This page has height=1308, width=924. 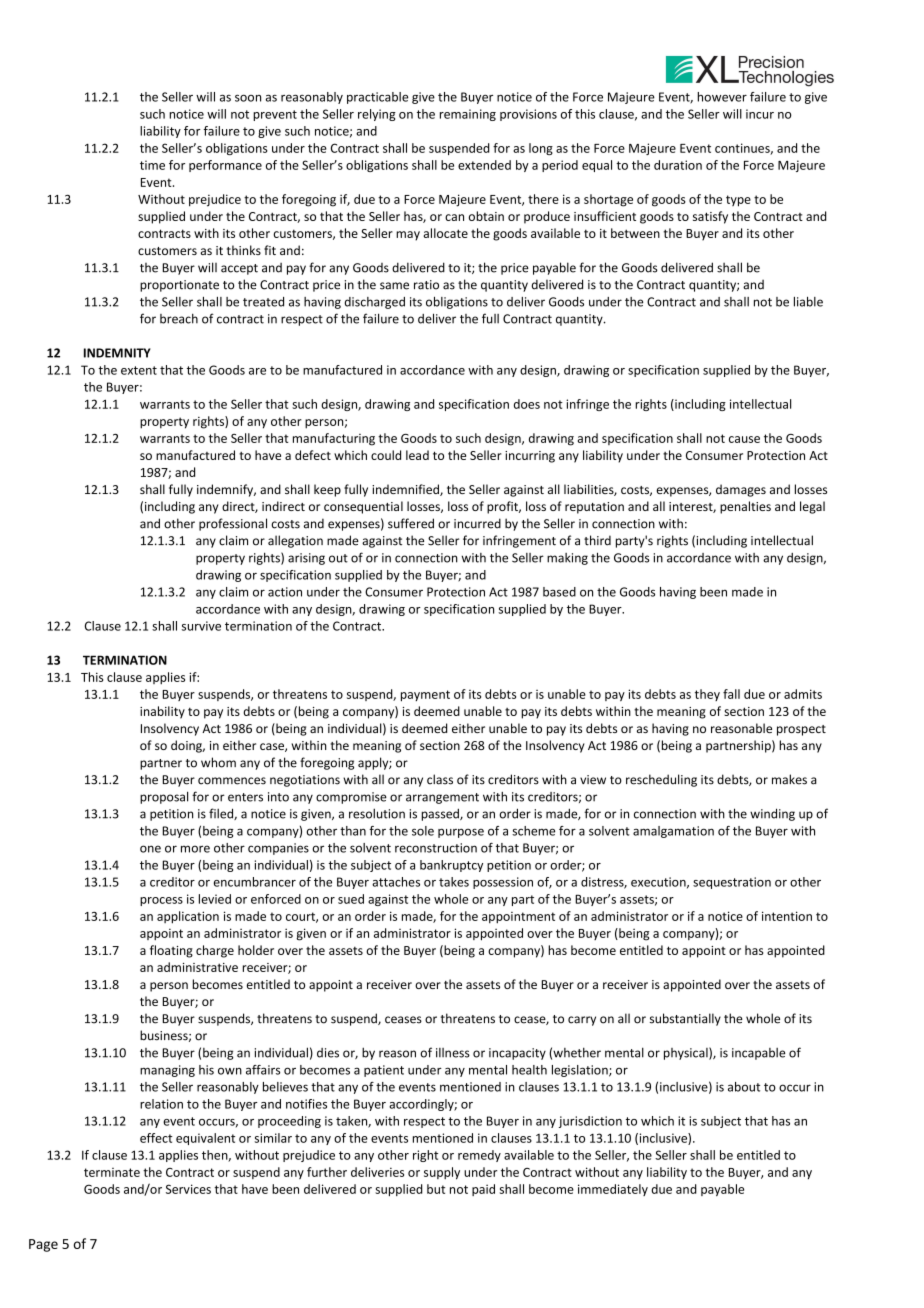 What do you see at coordinates (685, 1019) in the page?
I see `substantially` at bounding box center [685, 1019].
